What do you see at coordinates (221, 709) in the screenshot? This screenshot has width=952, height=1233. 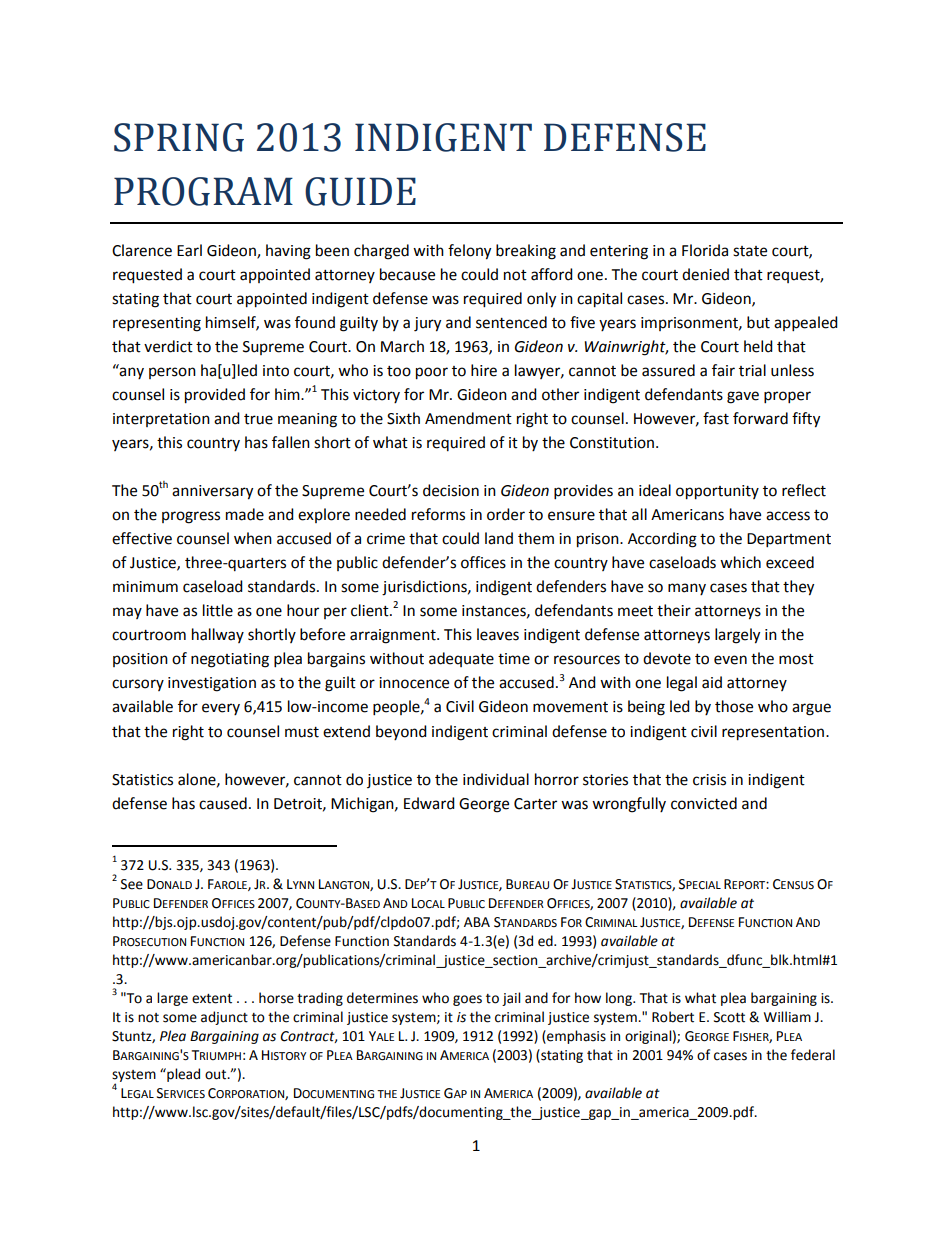 I see `every` at bounding box center [221, 709].
